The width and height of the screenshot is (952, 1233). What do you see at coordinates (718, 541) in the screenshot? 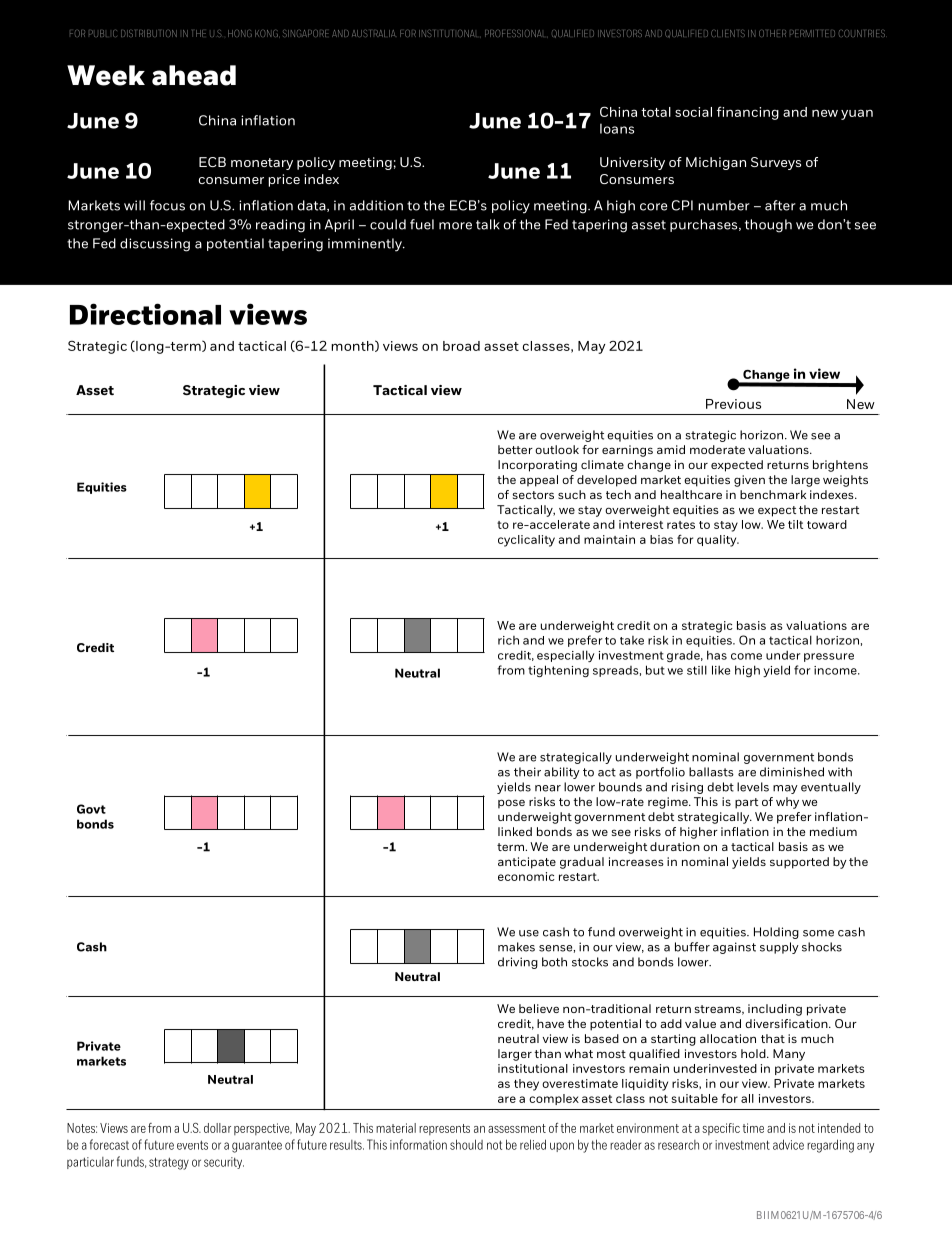
I see `quality` at bounding box center [718, 541].
